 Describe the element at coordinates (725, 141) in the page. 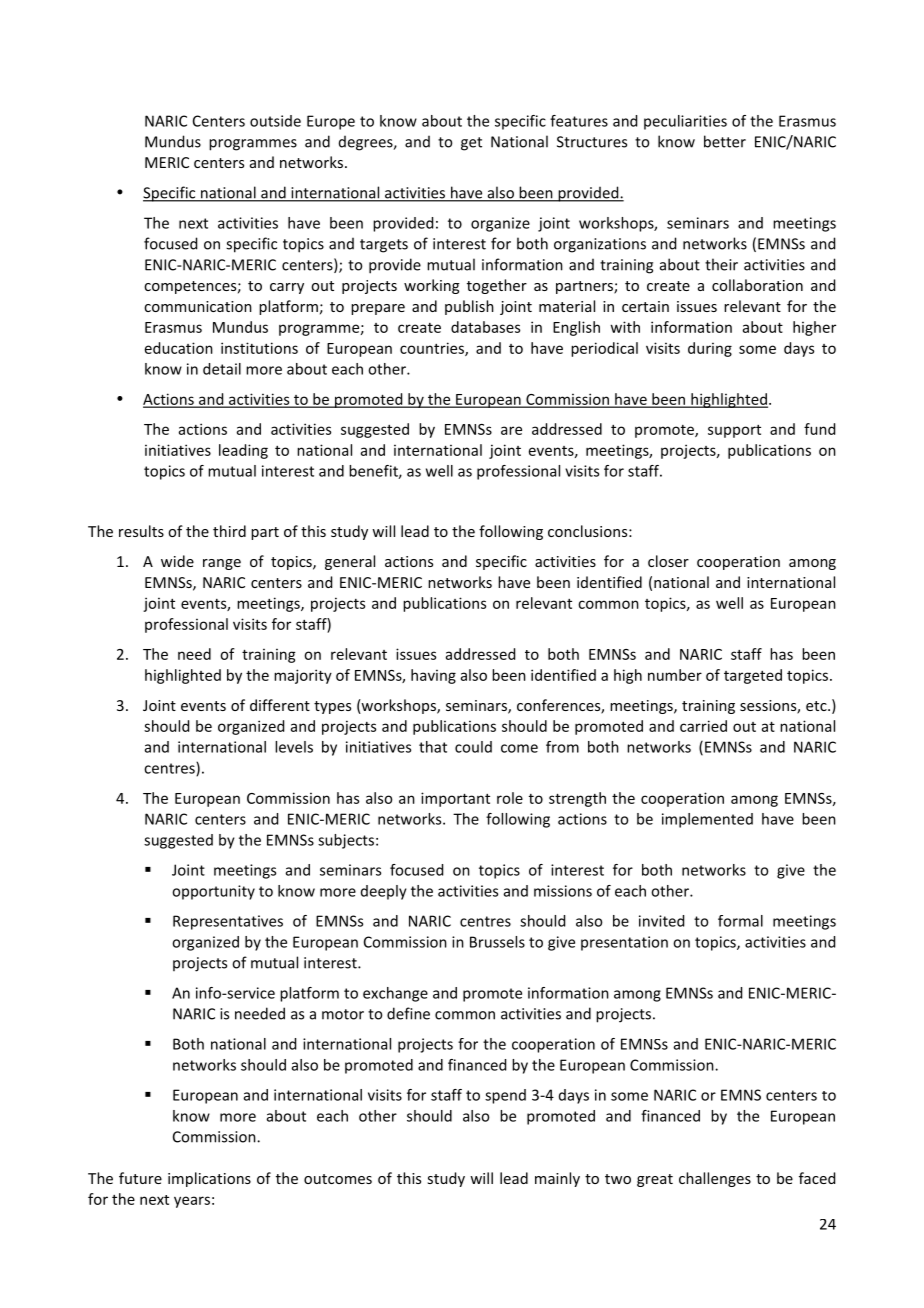

I see `better` at that location.
